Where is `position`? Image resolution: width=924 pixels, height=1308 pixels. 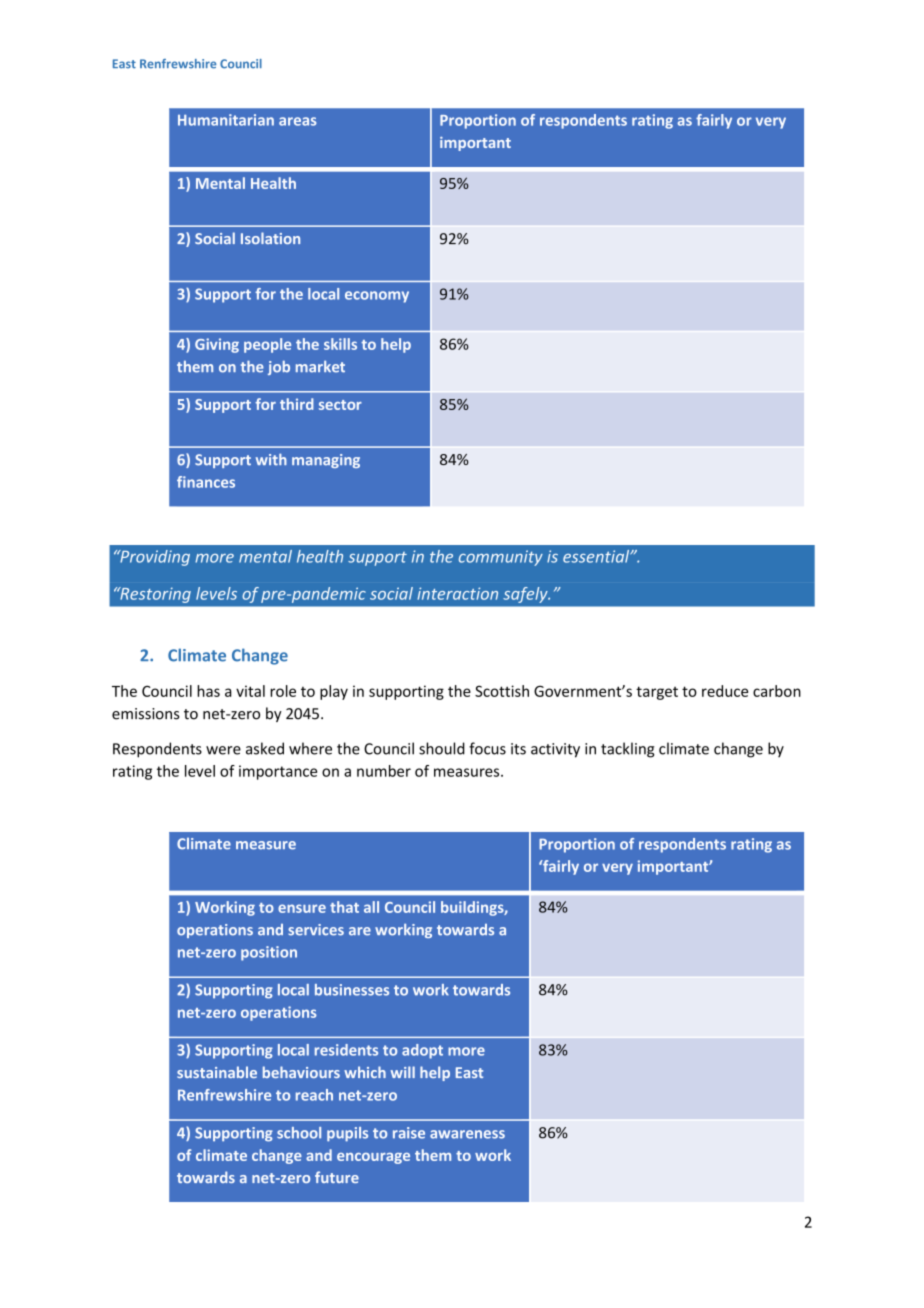
position is located at coordinates (269, 953).
